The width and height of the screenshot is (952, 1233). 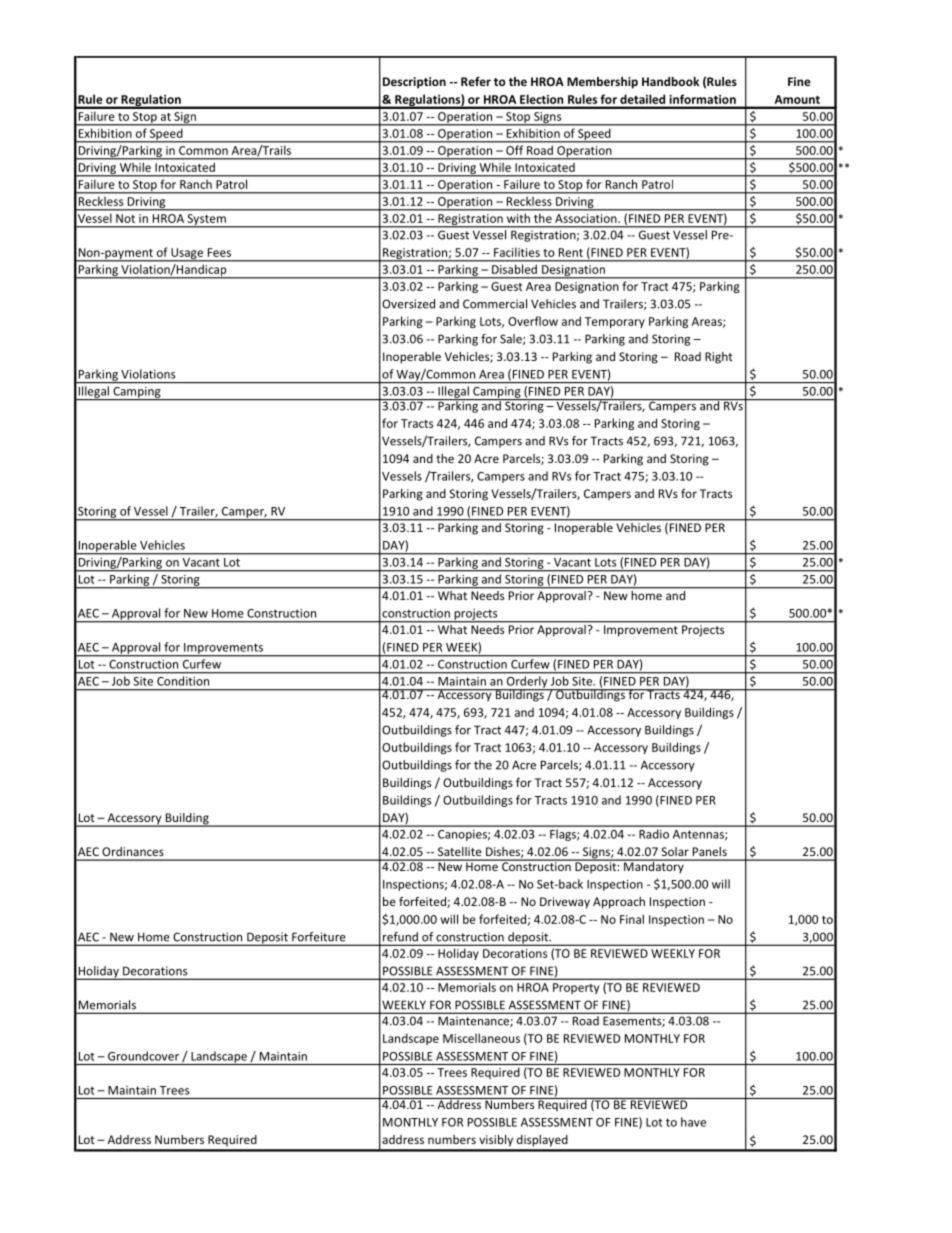 I want to click on System, so click(x=206, y=221).
